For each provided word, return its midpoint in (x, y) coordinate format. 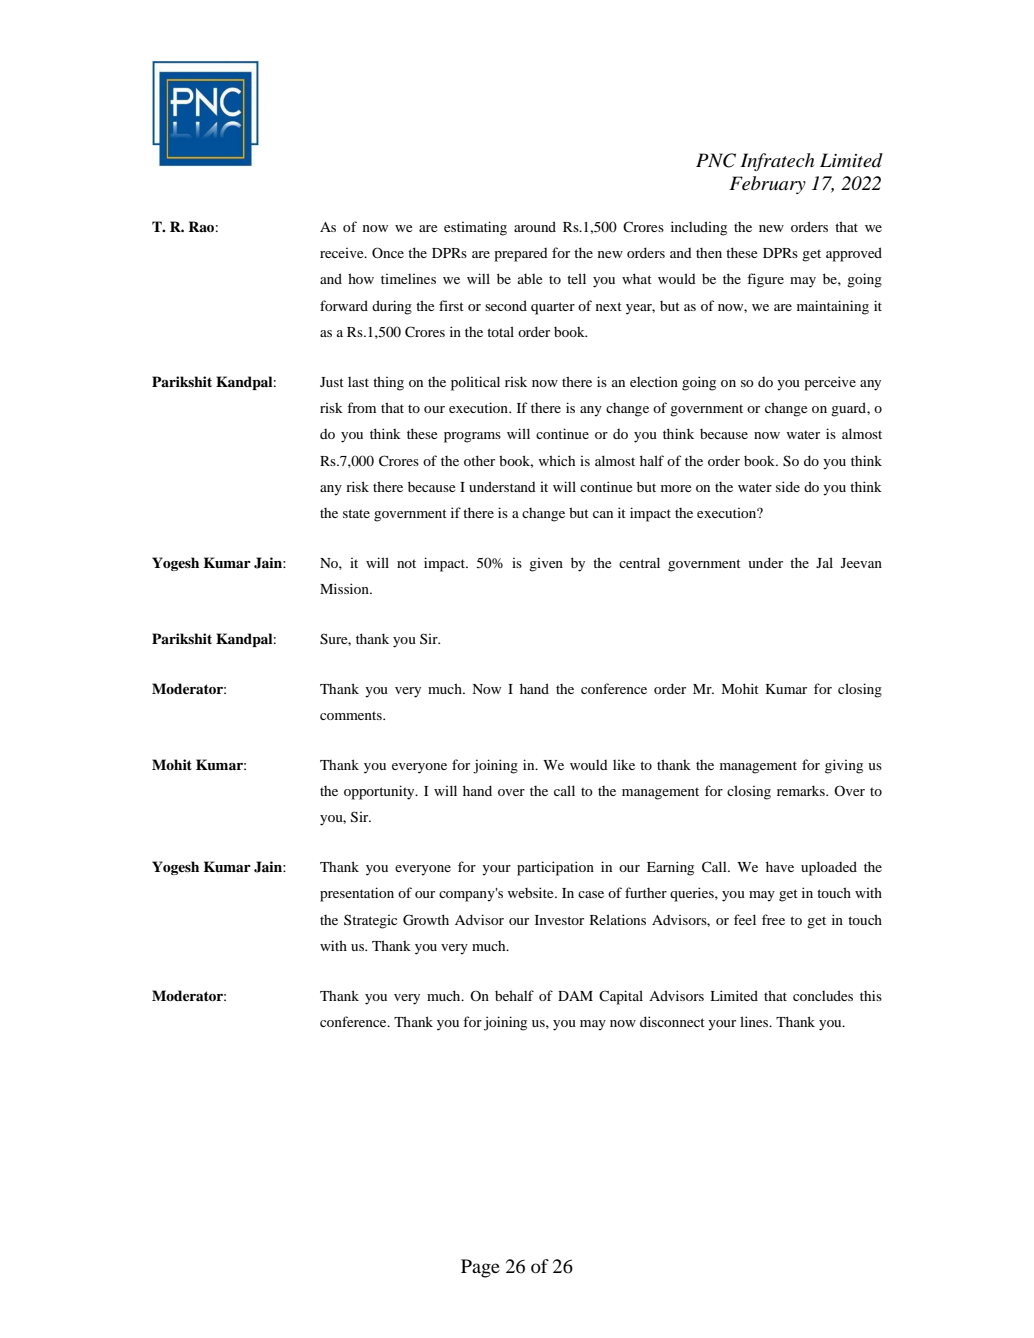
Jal (824, 562)
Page (480, 1268)
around (535, 226)
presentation (357, 894)
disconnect (672, 1021)
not (406, 563)
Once (388, 252)
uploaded (829, 868)
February (767, 185)
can (603, 514)
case (591, 894)
